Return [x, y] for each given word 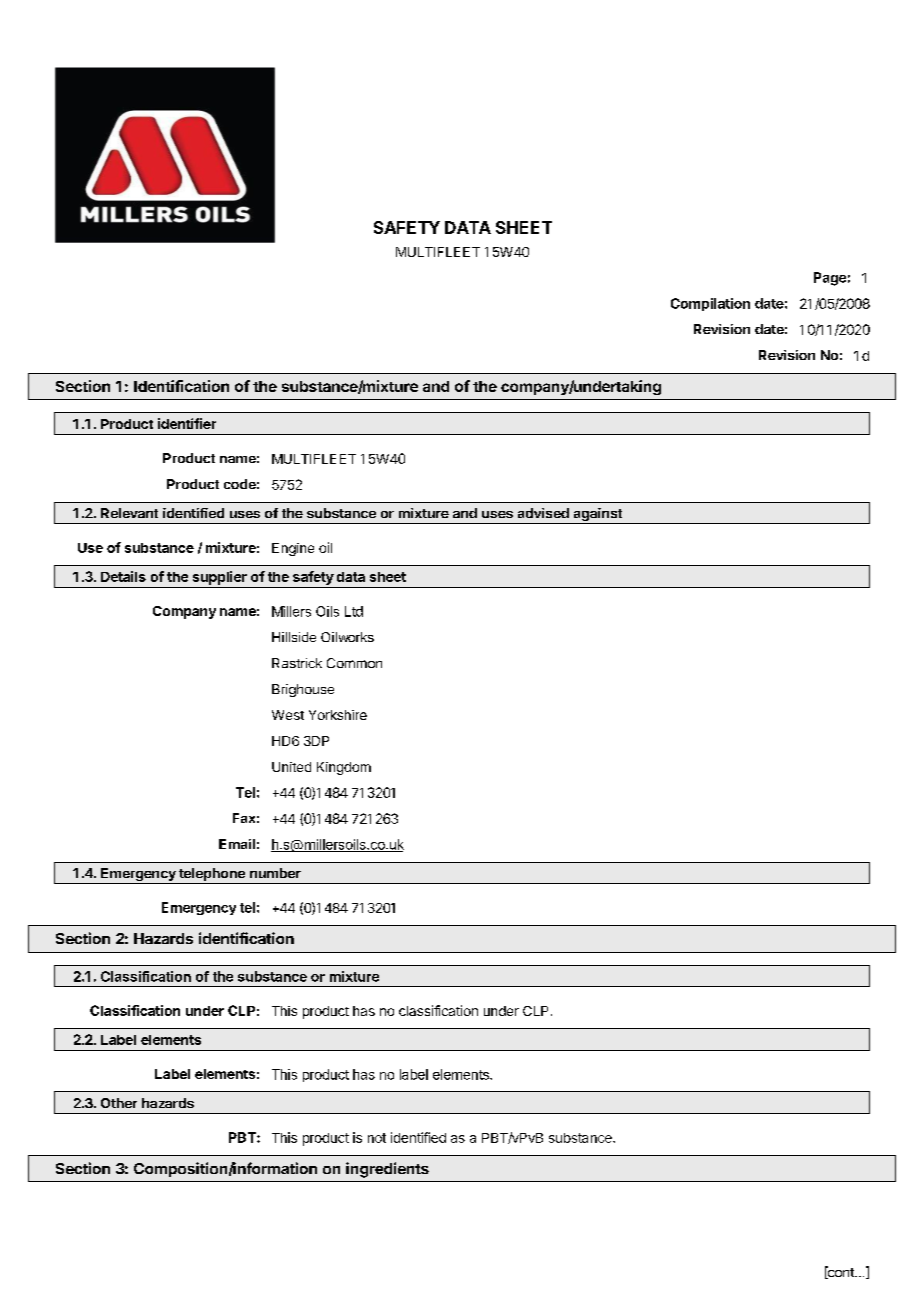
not [377, 1138]
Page [830, 279]
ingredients [387, 1170]
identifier [187, 423]
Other [119, 1103]
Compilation [710, 304]
